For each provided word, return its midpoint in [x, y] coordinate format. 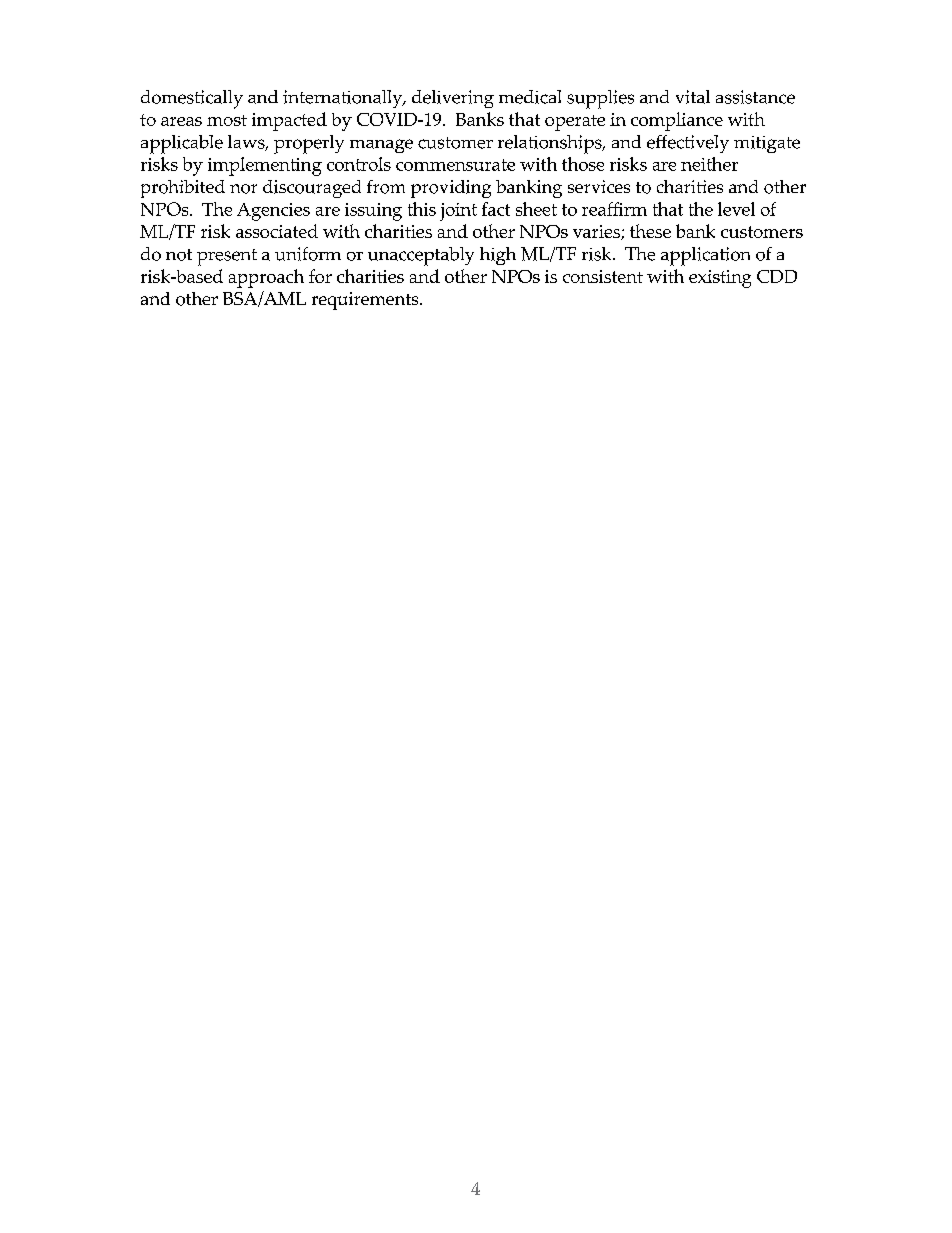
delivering [453, 99]
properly [309, 144]
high [498, 256]
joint [458, 212]
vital [693, 97]
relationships [551, 144]
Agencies [273, 212]
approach [266, 278]
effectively [688, 144]
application [705, 256]
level [736, 209]
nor [243, 189]
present [227, 257]
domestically [192, 99]
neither [709, 164]
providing [451, 189]
